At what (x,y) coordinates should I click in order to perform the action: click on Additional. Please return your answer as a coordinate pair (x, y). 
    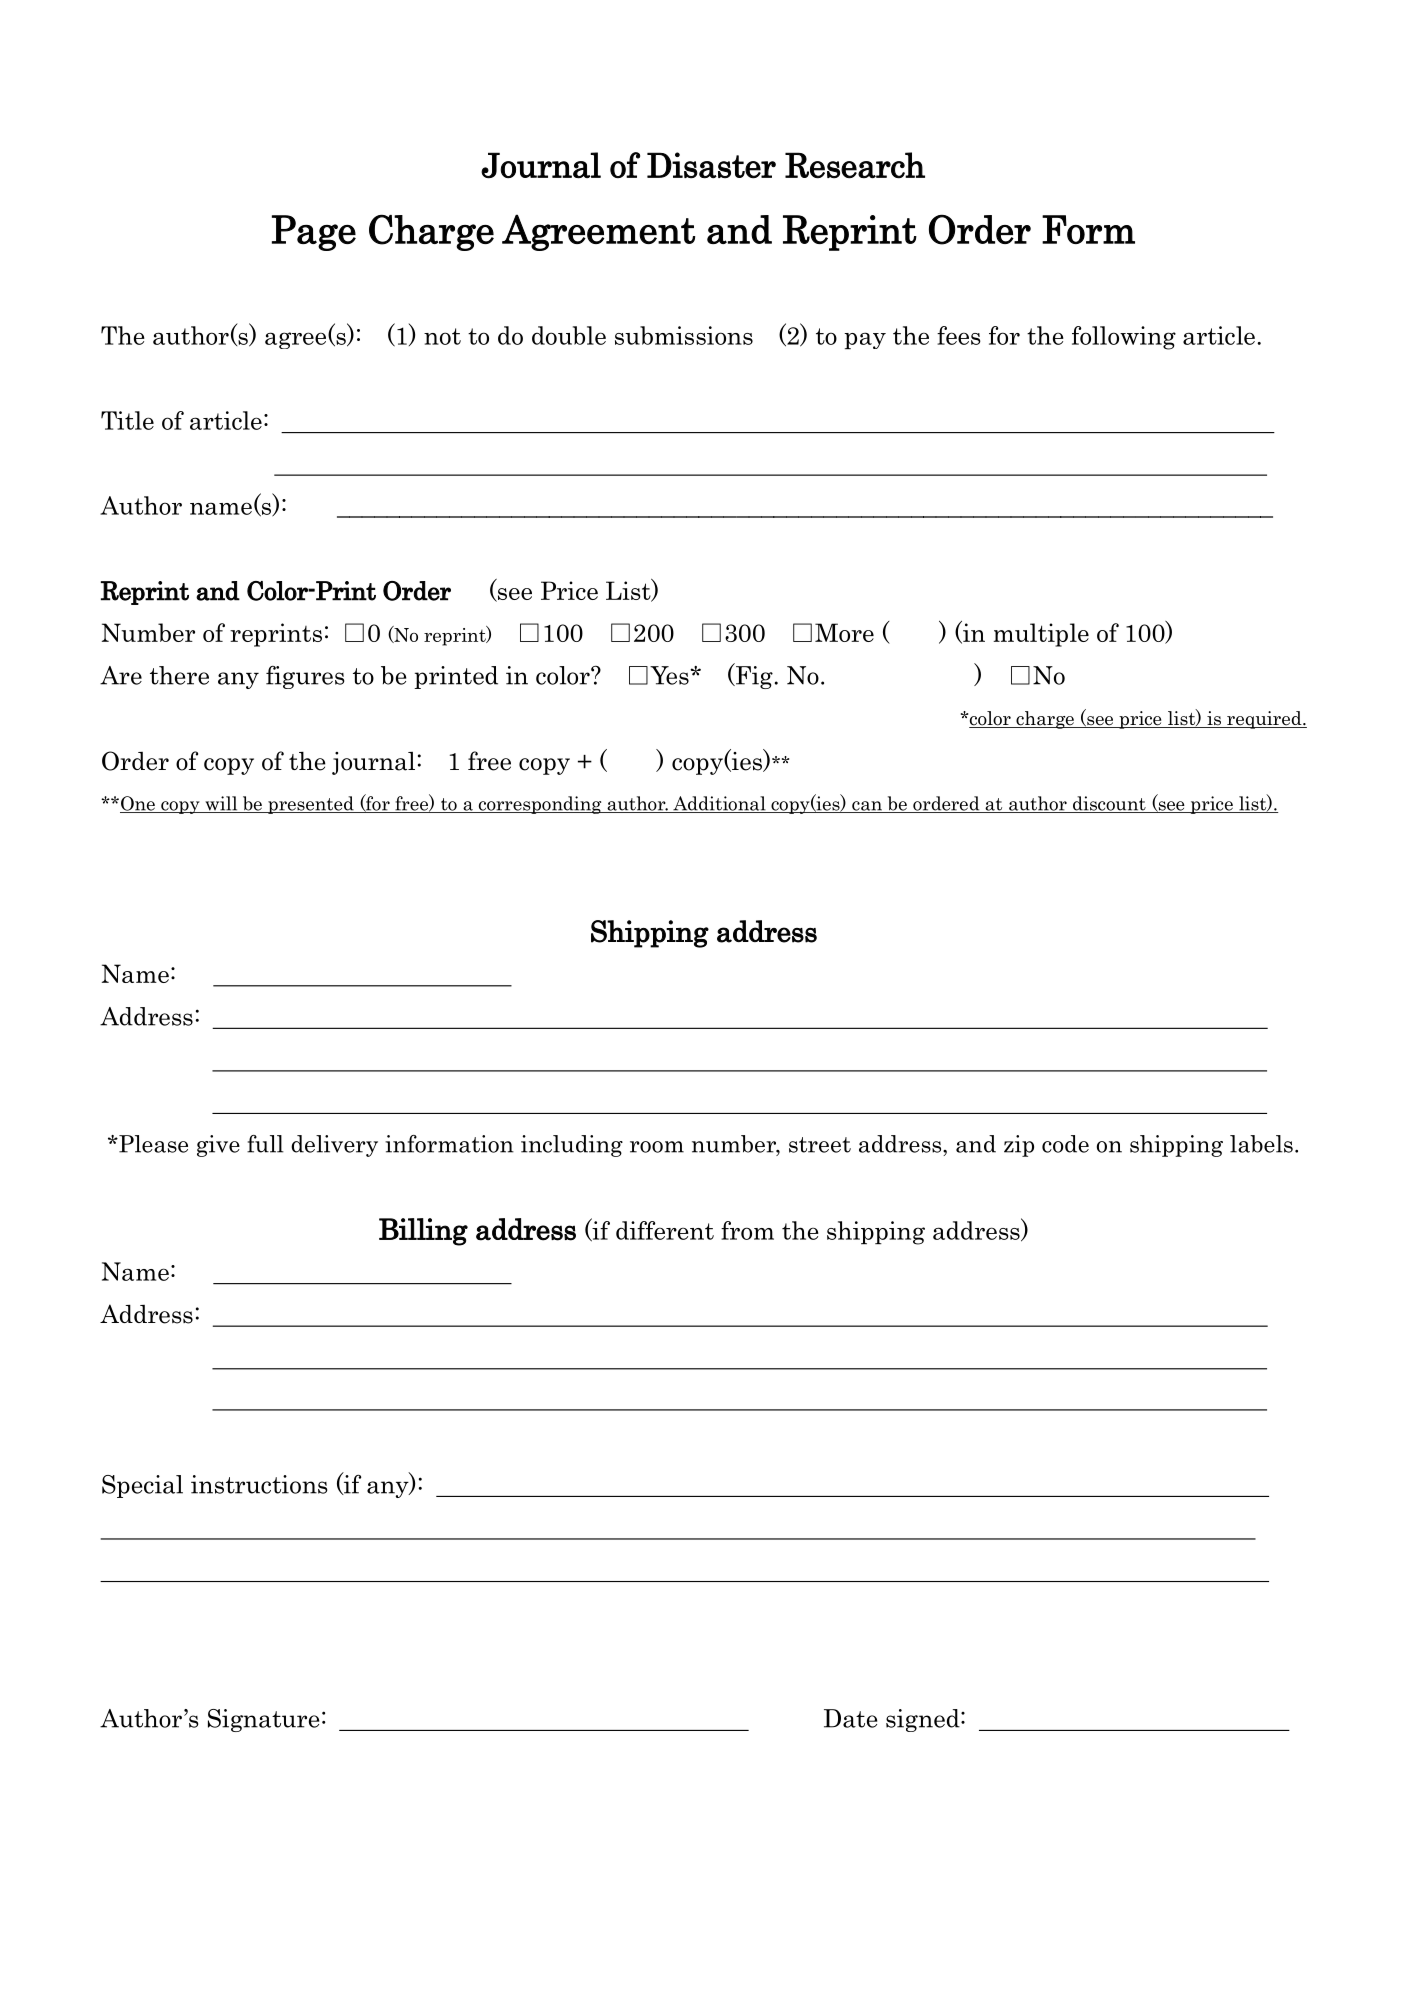
    Looking at the image, I should click on (719, 804).
